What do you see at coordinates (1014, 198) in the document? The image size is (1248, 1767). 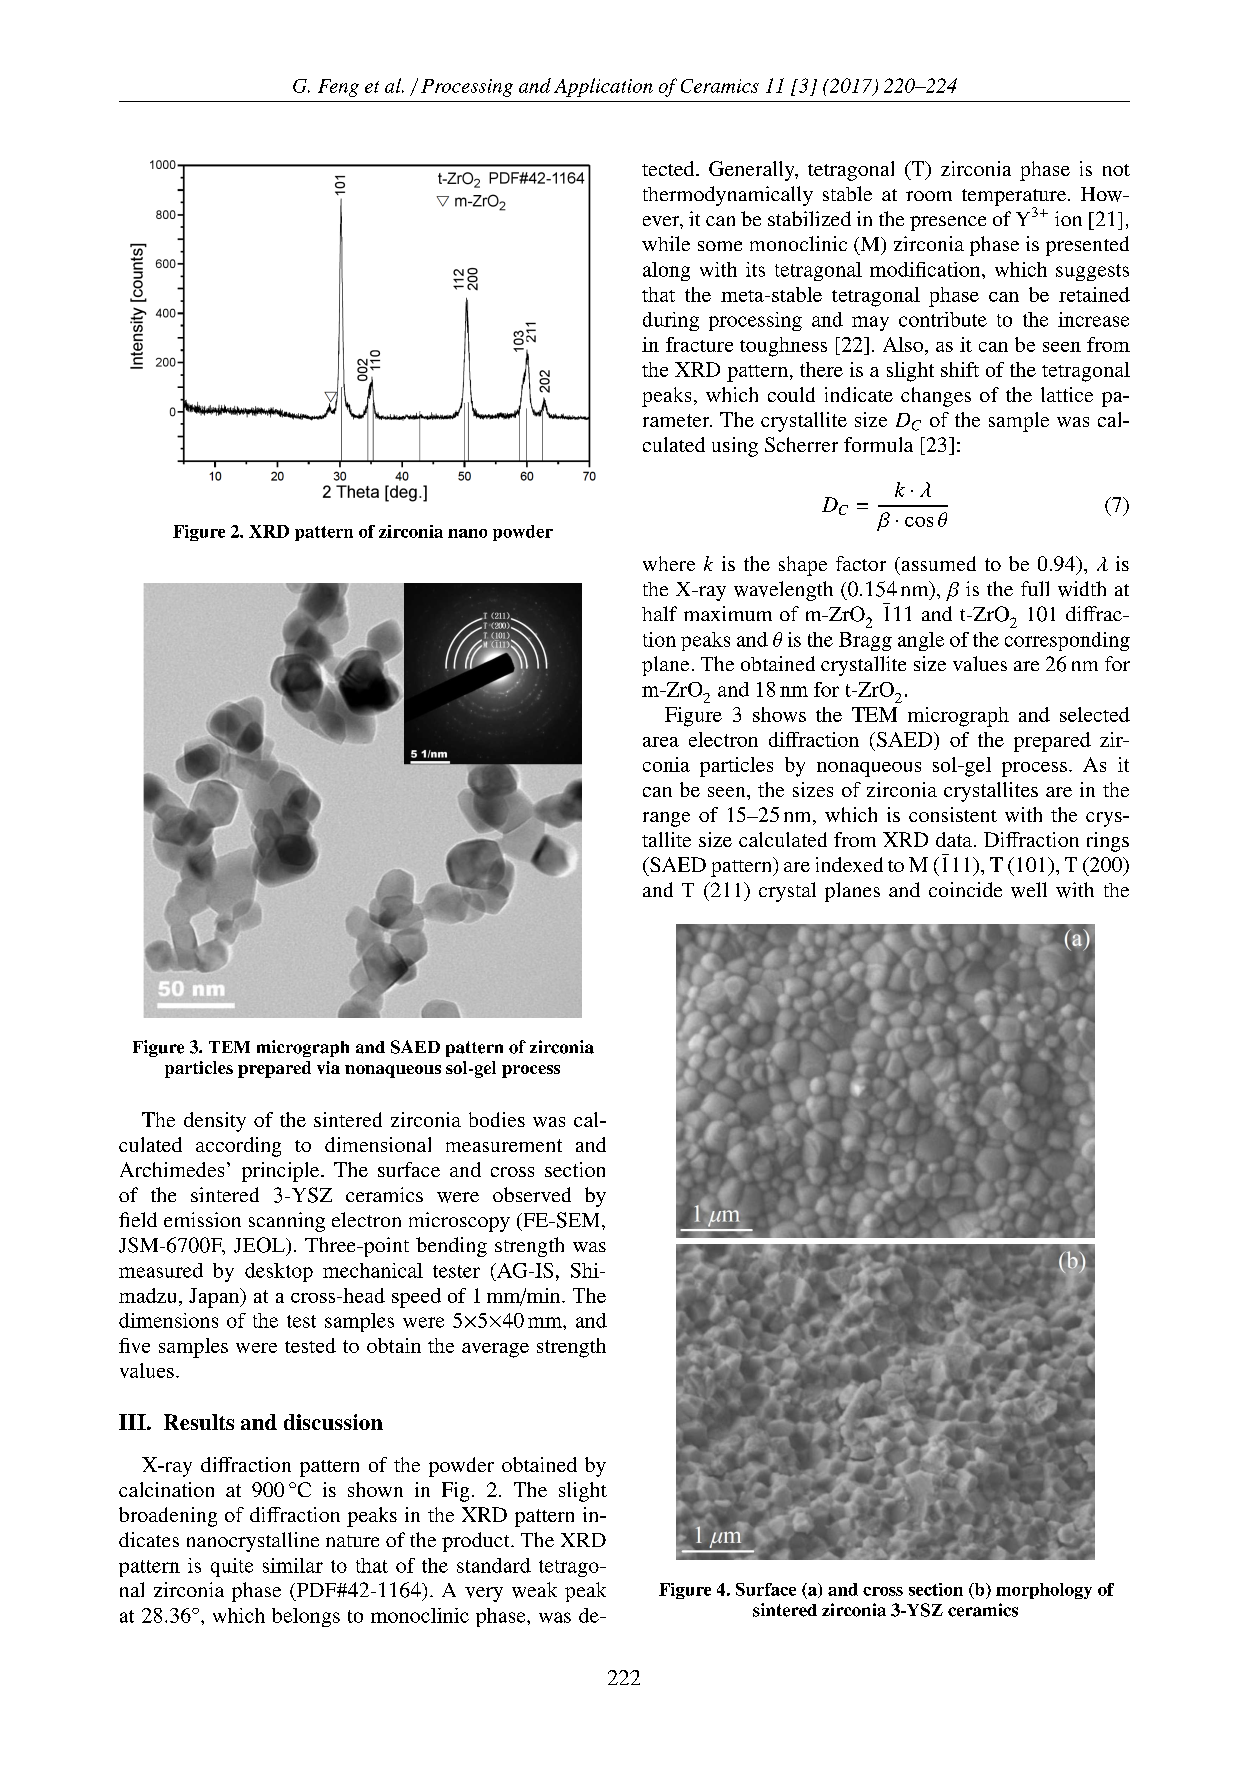 I see `temperature` at bounding box center [1014, 198].
